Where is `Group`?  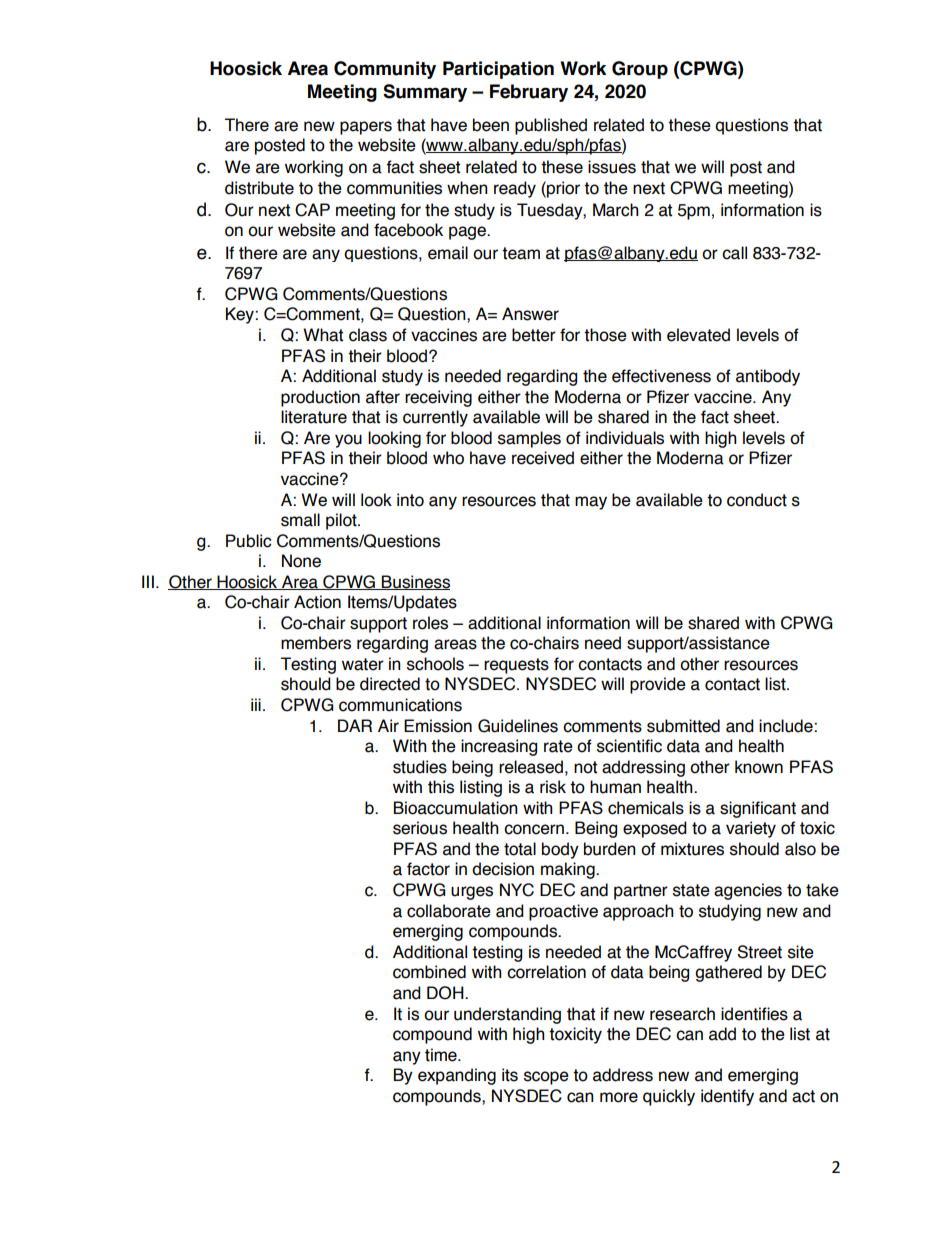
Group is located at coordinates (640, 70).
